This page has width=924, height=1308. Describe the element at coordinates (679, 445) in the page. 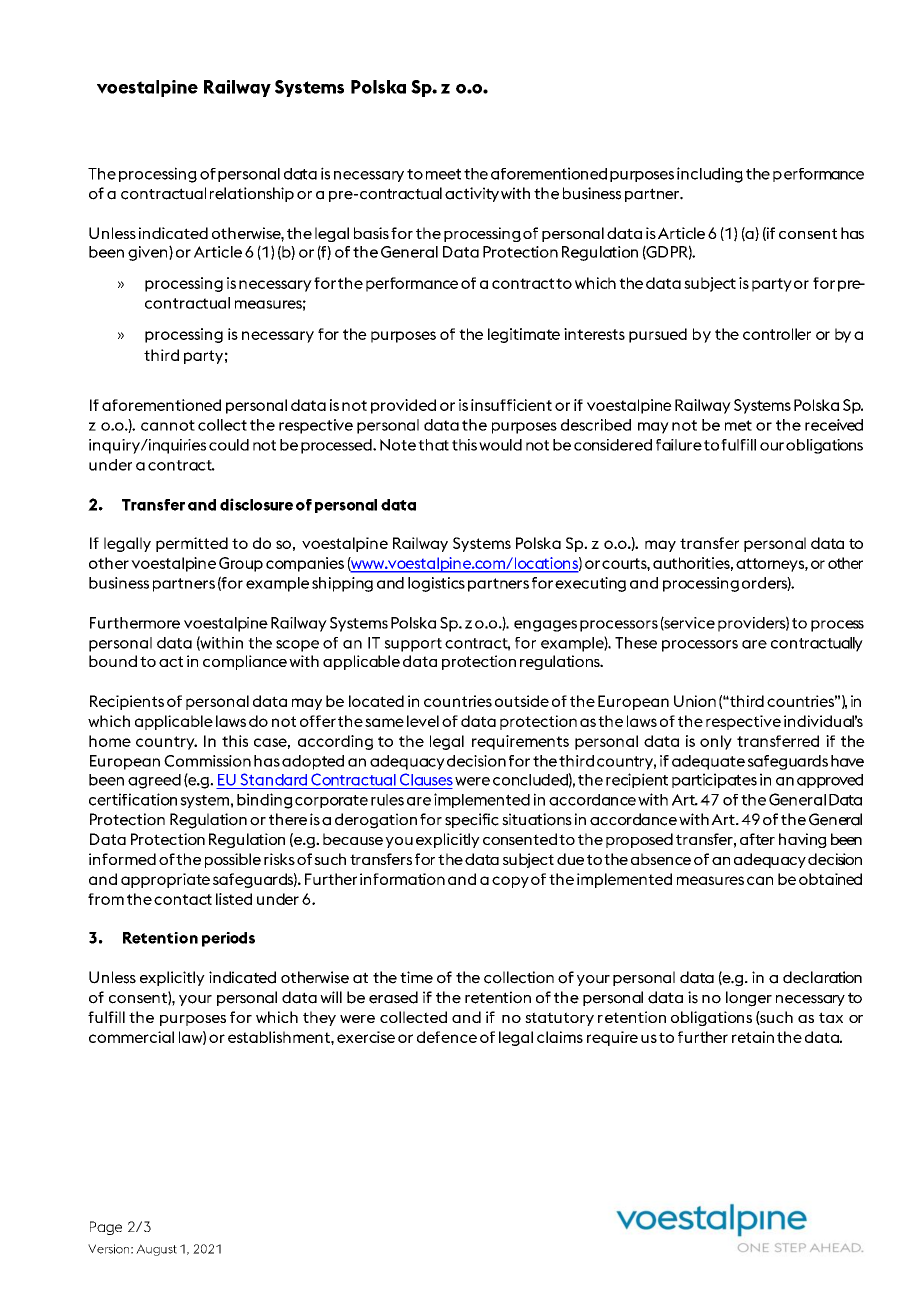

I see `failure` at that location.
